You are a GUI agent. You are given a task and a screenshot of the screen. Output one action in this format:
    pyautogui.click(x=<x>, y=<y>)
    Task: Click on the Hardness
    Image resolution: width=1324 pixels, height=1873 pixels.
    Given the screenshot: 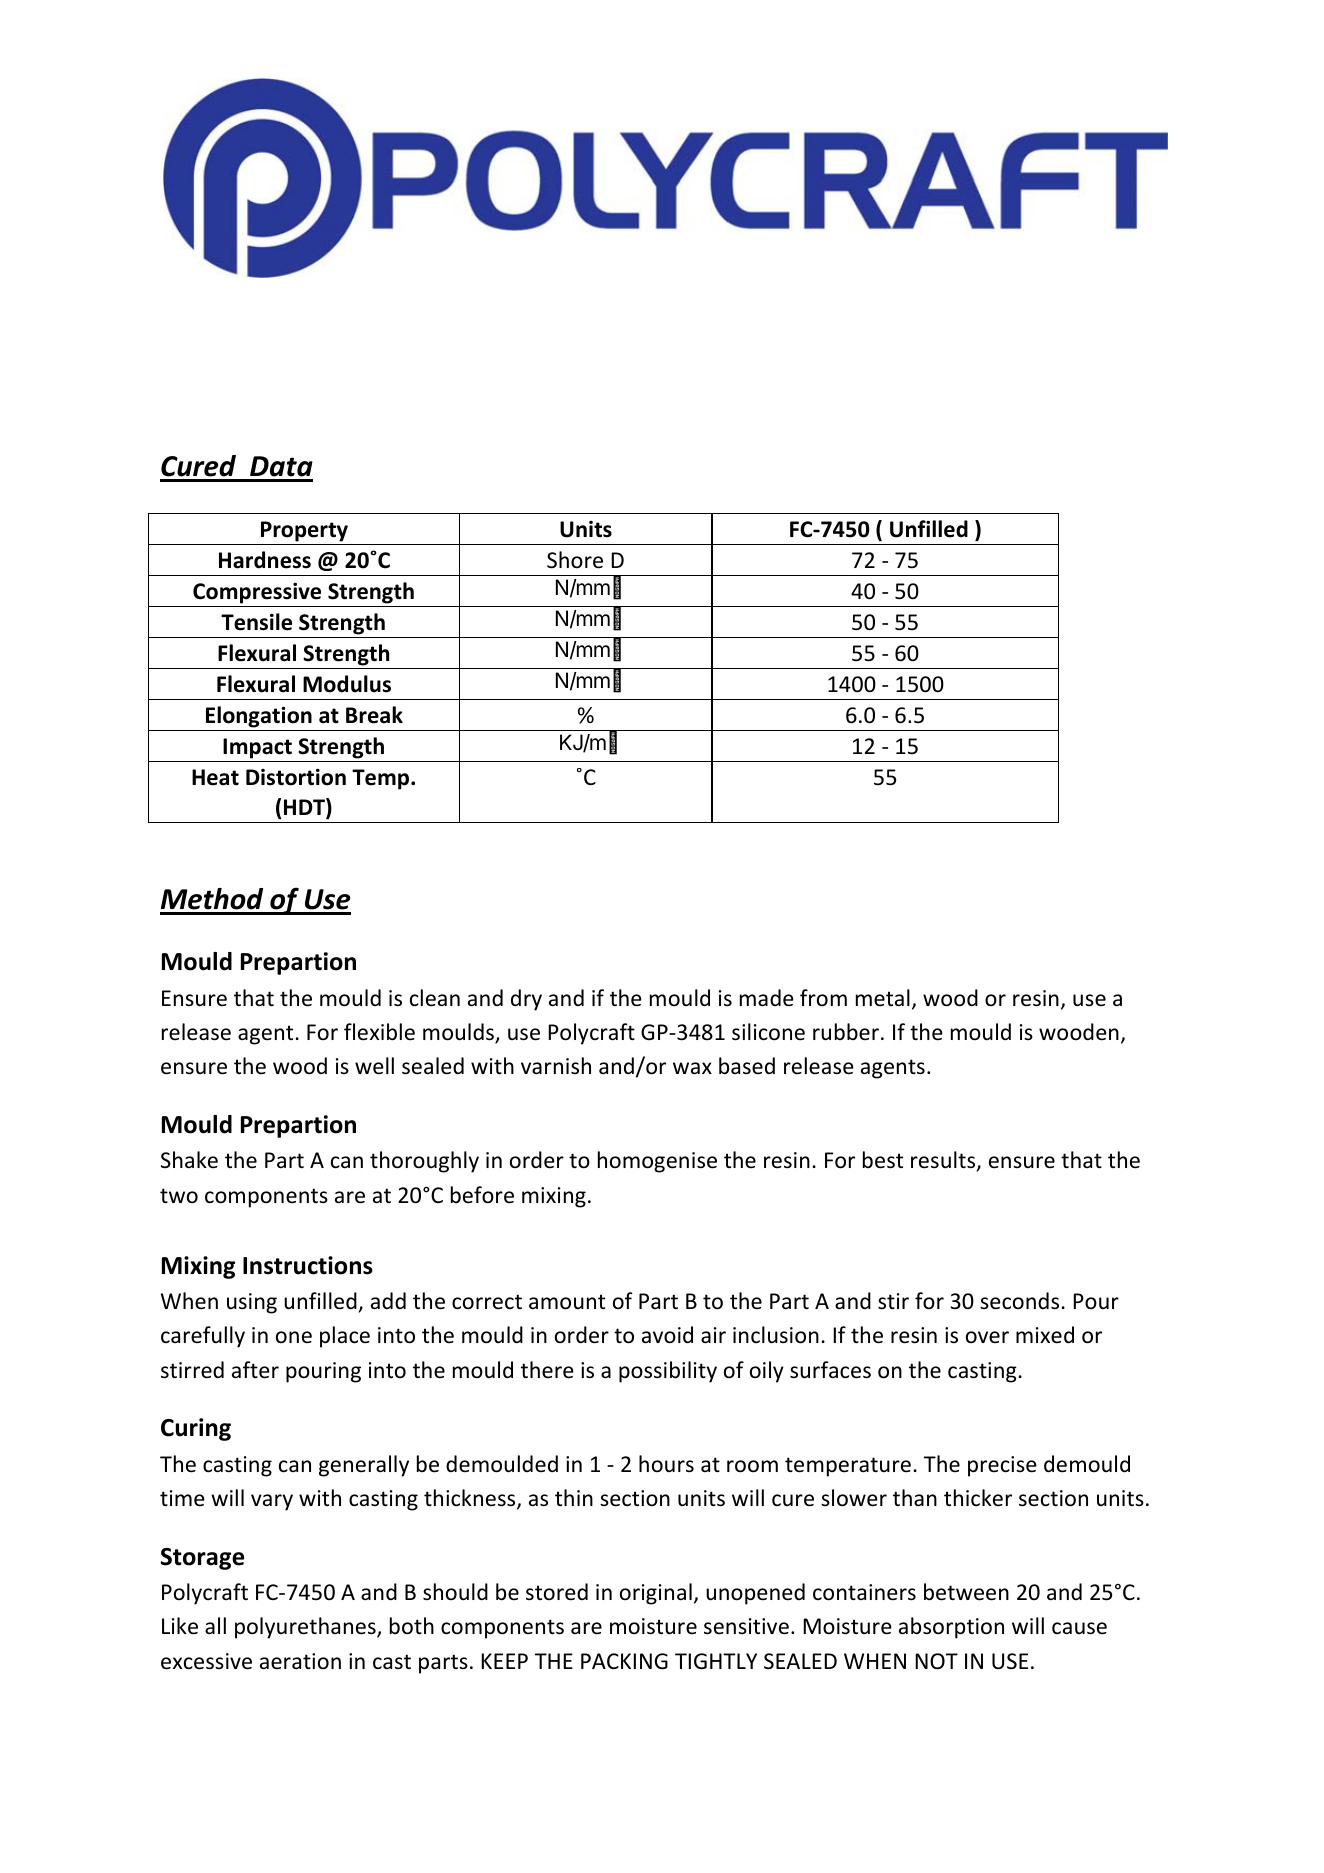 What is the action you would take?
    pyautogui.click(x=265, y=560)
